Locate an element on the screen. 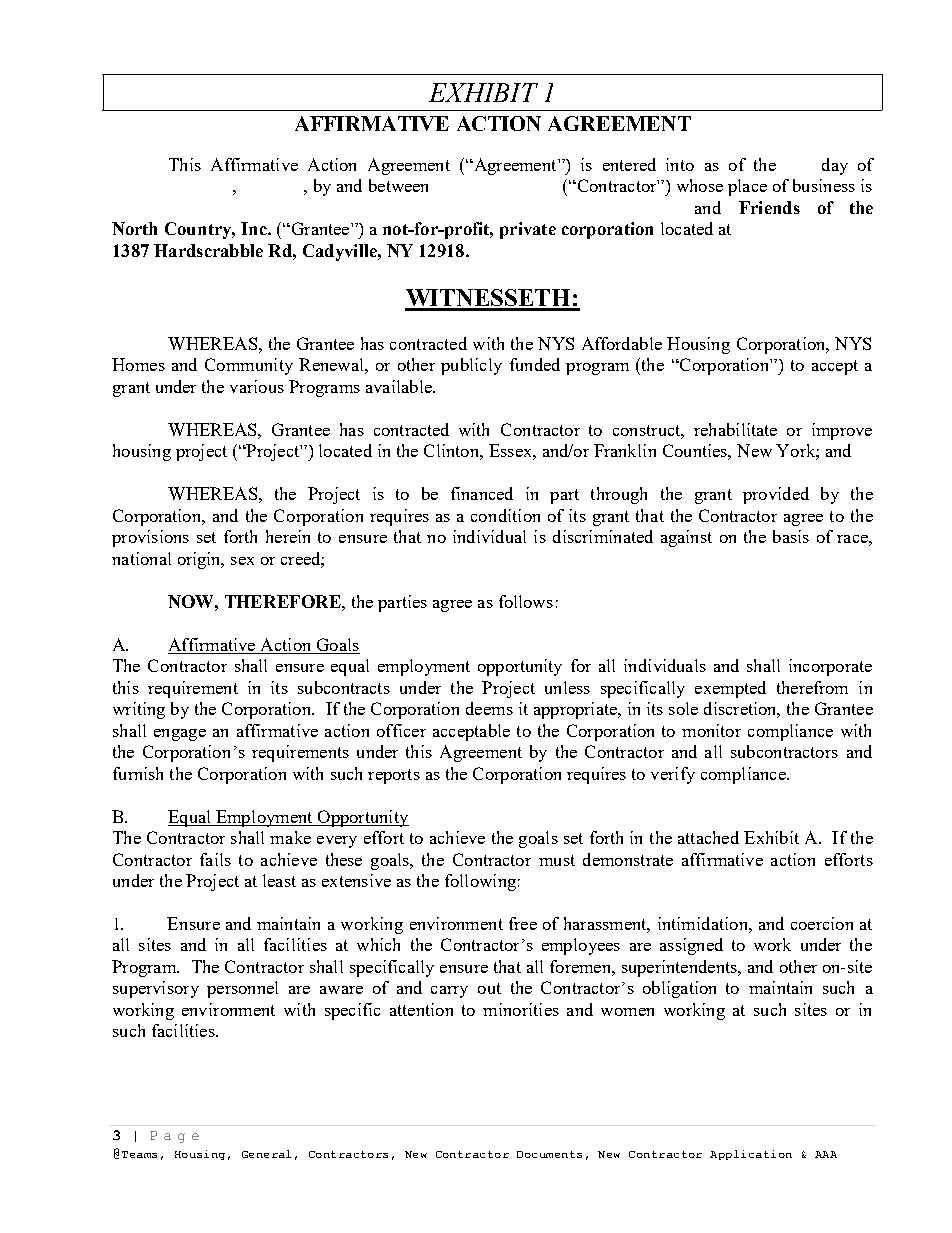  place is located at coordinates (747, 187).
